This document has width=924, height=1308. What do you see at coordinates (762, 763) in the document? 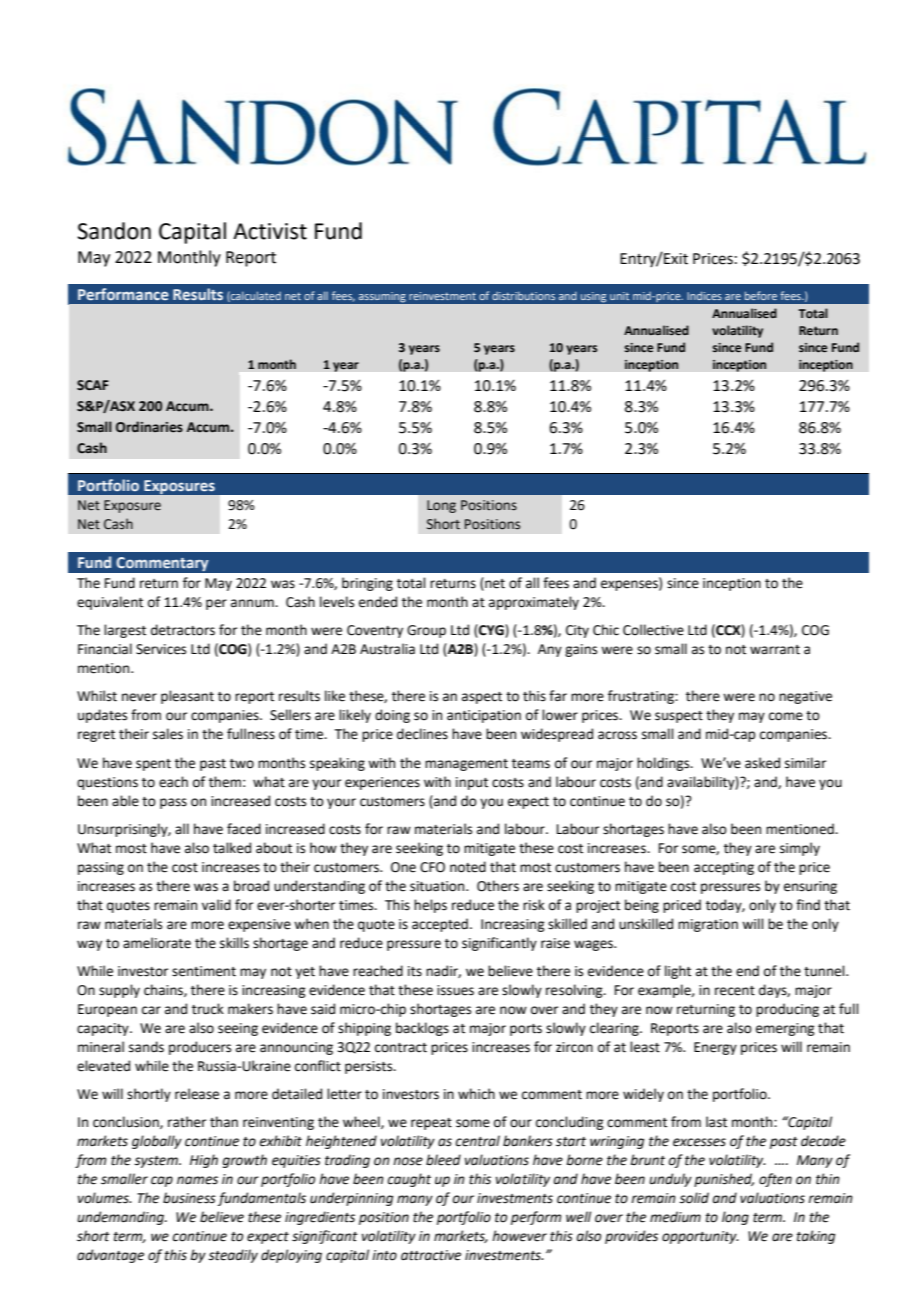
I see `asked` at bounding box center [762, 763].
